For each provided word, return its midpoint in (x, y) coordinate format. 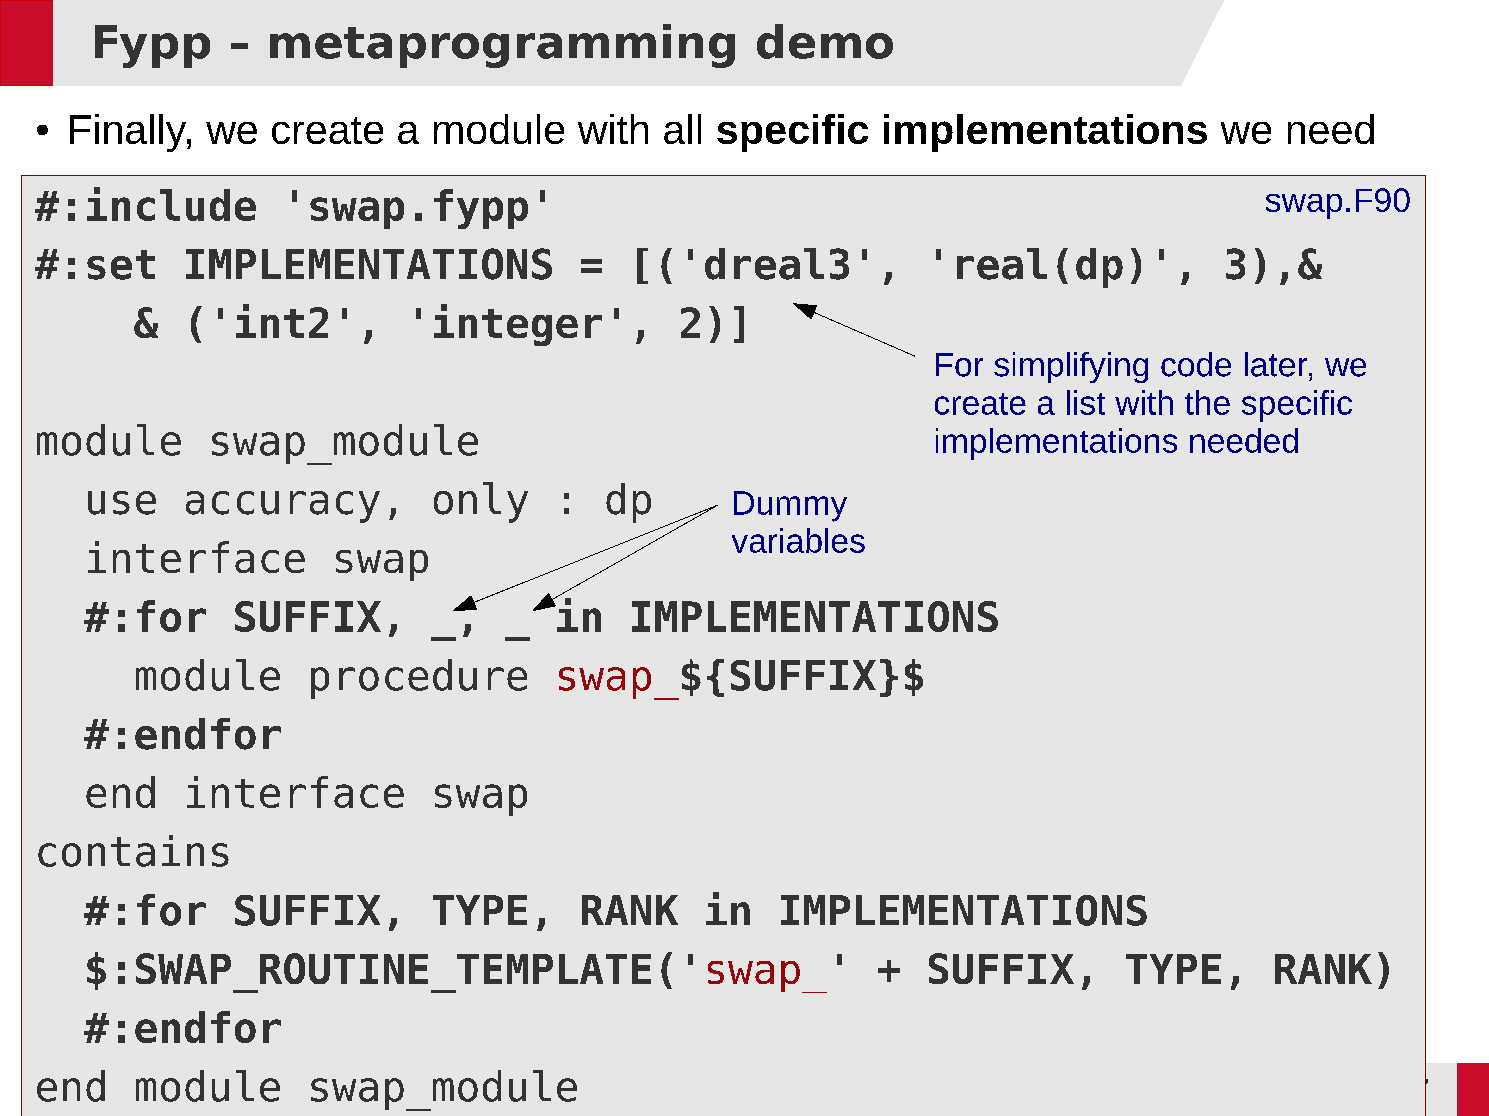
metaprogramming (502, 46)
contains (133, 851)
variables (798, 540)
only (481, 502)
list (1086, 402)
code (1196, 364)
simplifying (1071, 367)
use (122, 503)
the (1207, 402)
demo (825, 41)
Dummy (790, 506)
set (121, 265)
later (1277, 364)
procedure (419, 679)
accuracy (283, 507)
